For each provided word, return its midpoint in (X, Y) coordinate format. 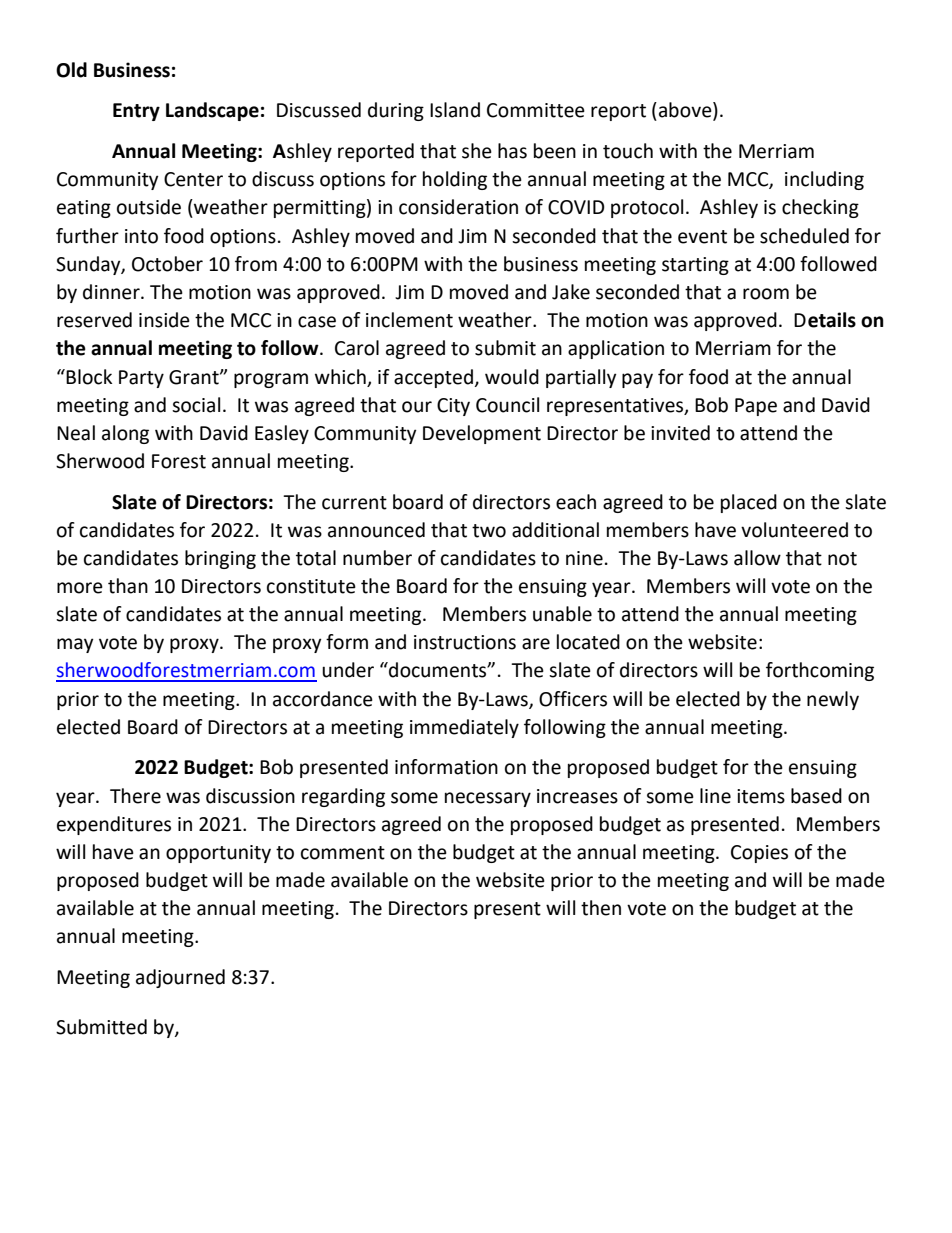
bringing (220, 559)
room (766, 294)
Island (455, 110)
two (489, 531)
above (686, 111)
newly (833, 700)
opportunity (218, 854)
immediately (464, 728)
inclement (409, 320)
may (75, 645)
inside (164, 320)
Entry (136, 112)
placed (749, 503)
